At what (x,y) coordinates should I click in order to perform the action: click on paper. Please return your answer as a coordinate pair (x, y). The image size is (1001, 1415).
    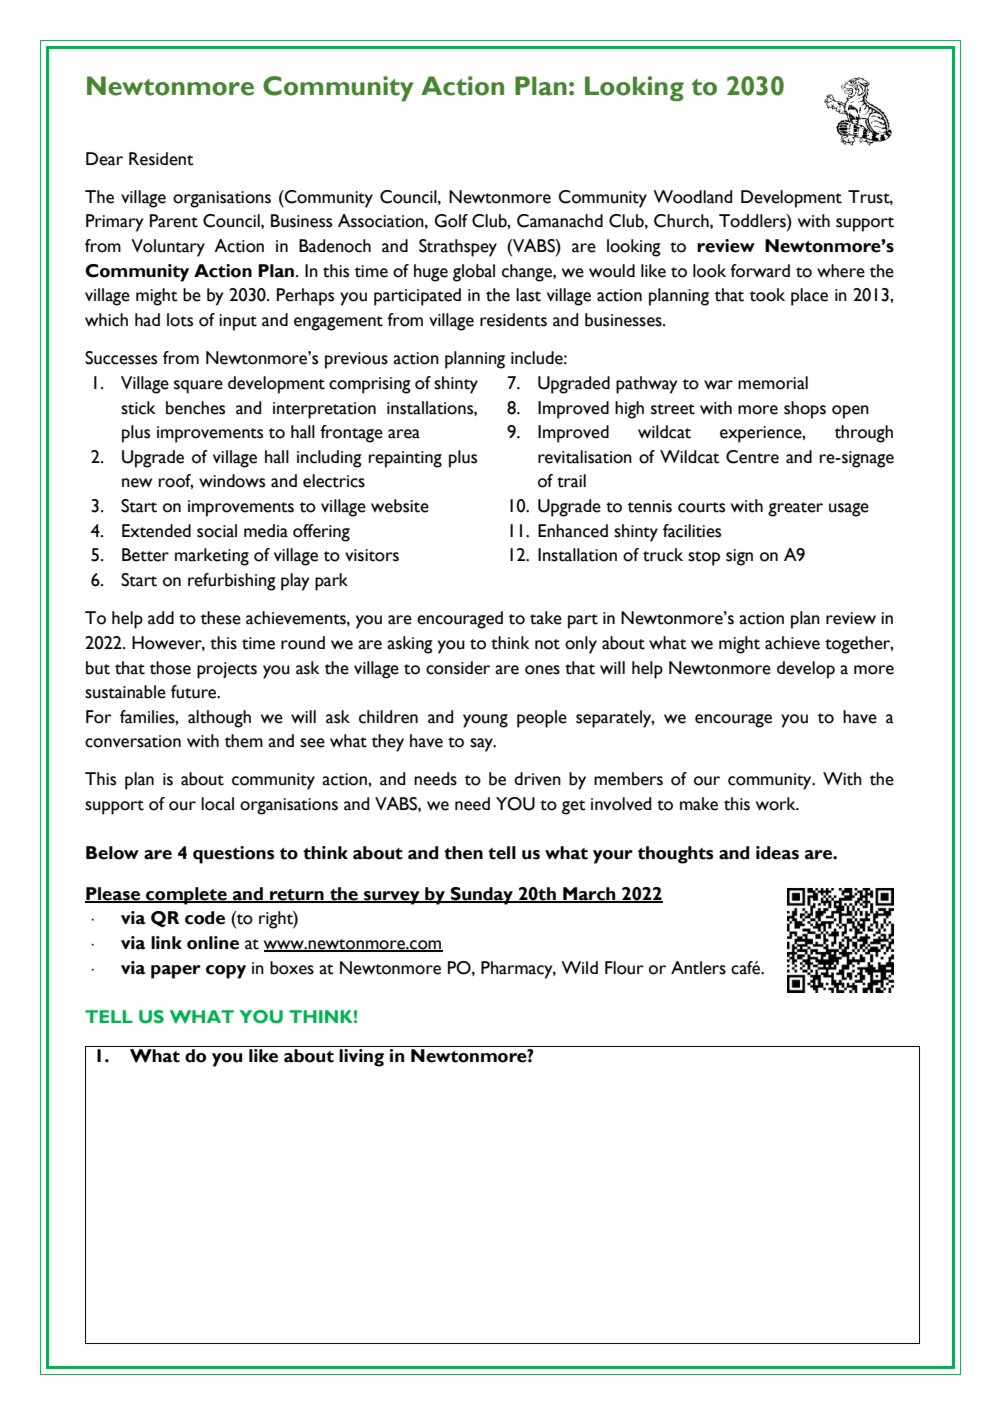
    Looking at the image, I should click on (176, 972).
